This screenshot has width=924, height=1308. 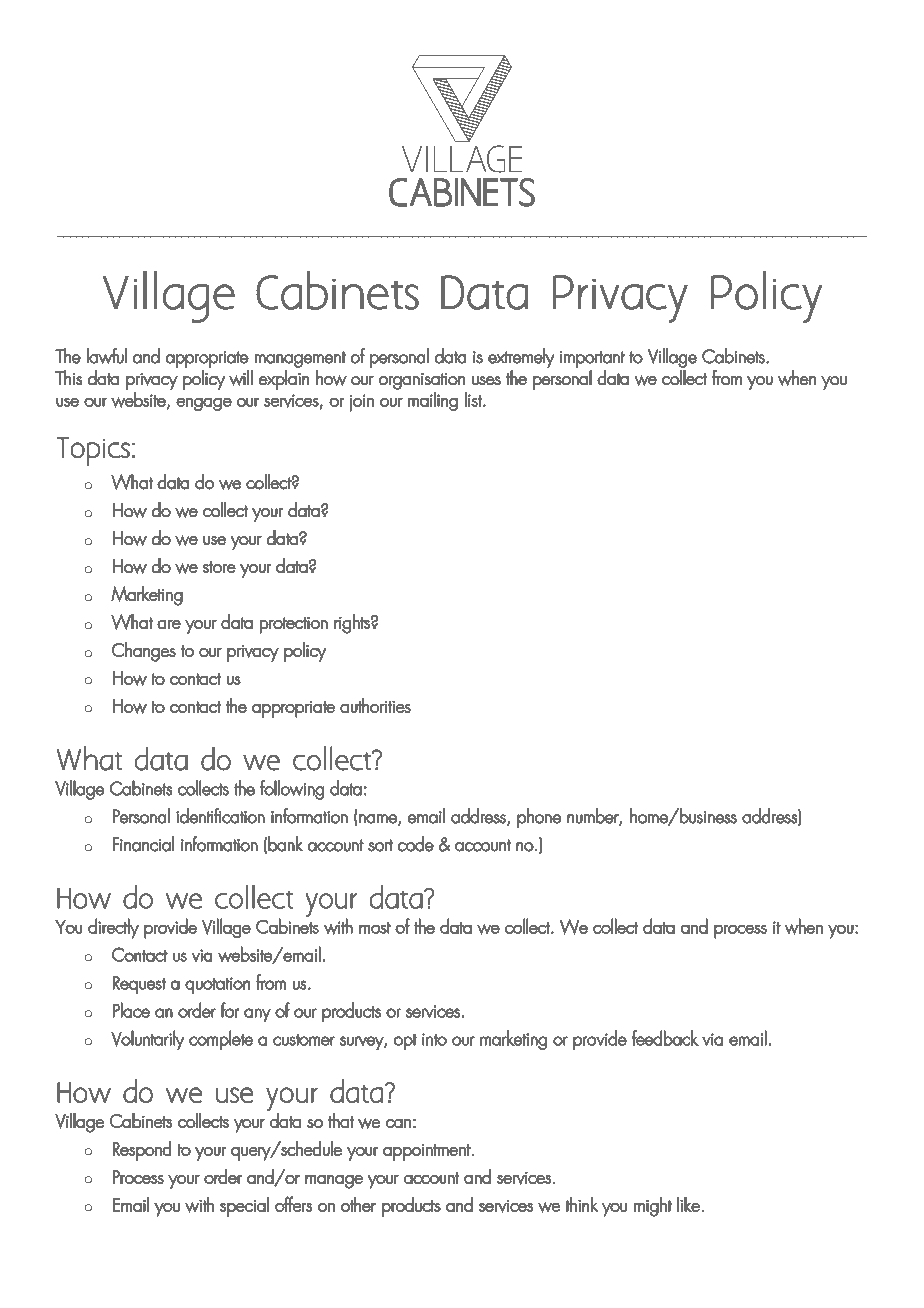 I want to click on authorities, so click(x=375, y=705).
